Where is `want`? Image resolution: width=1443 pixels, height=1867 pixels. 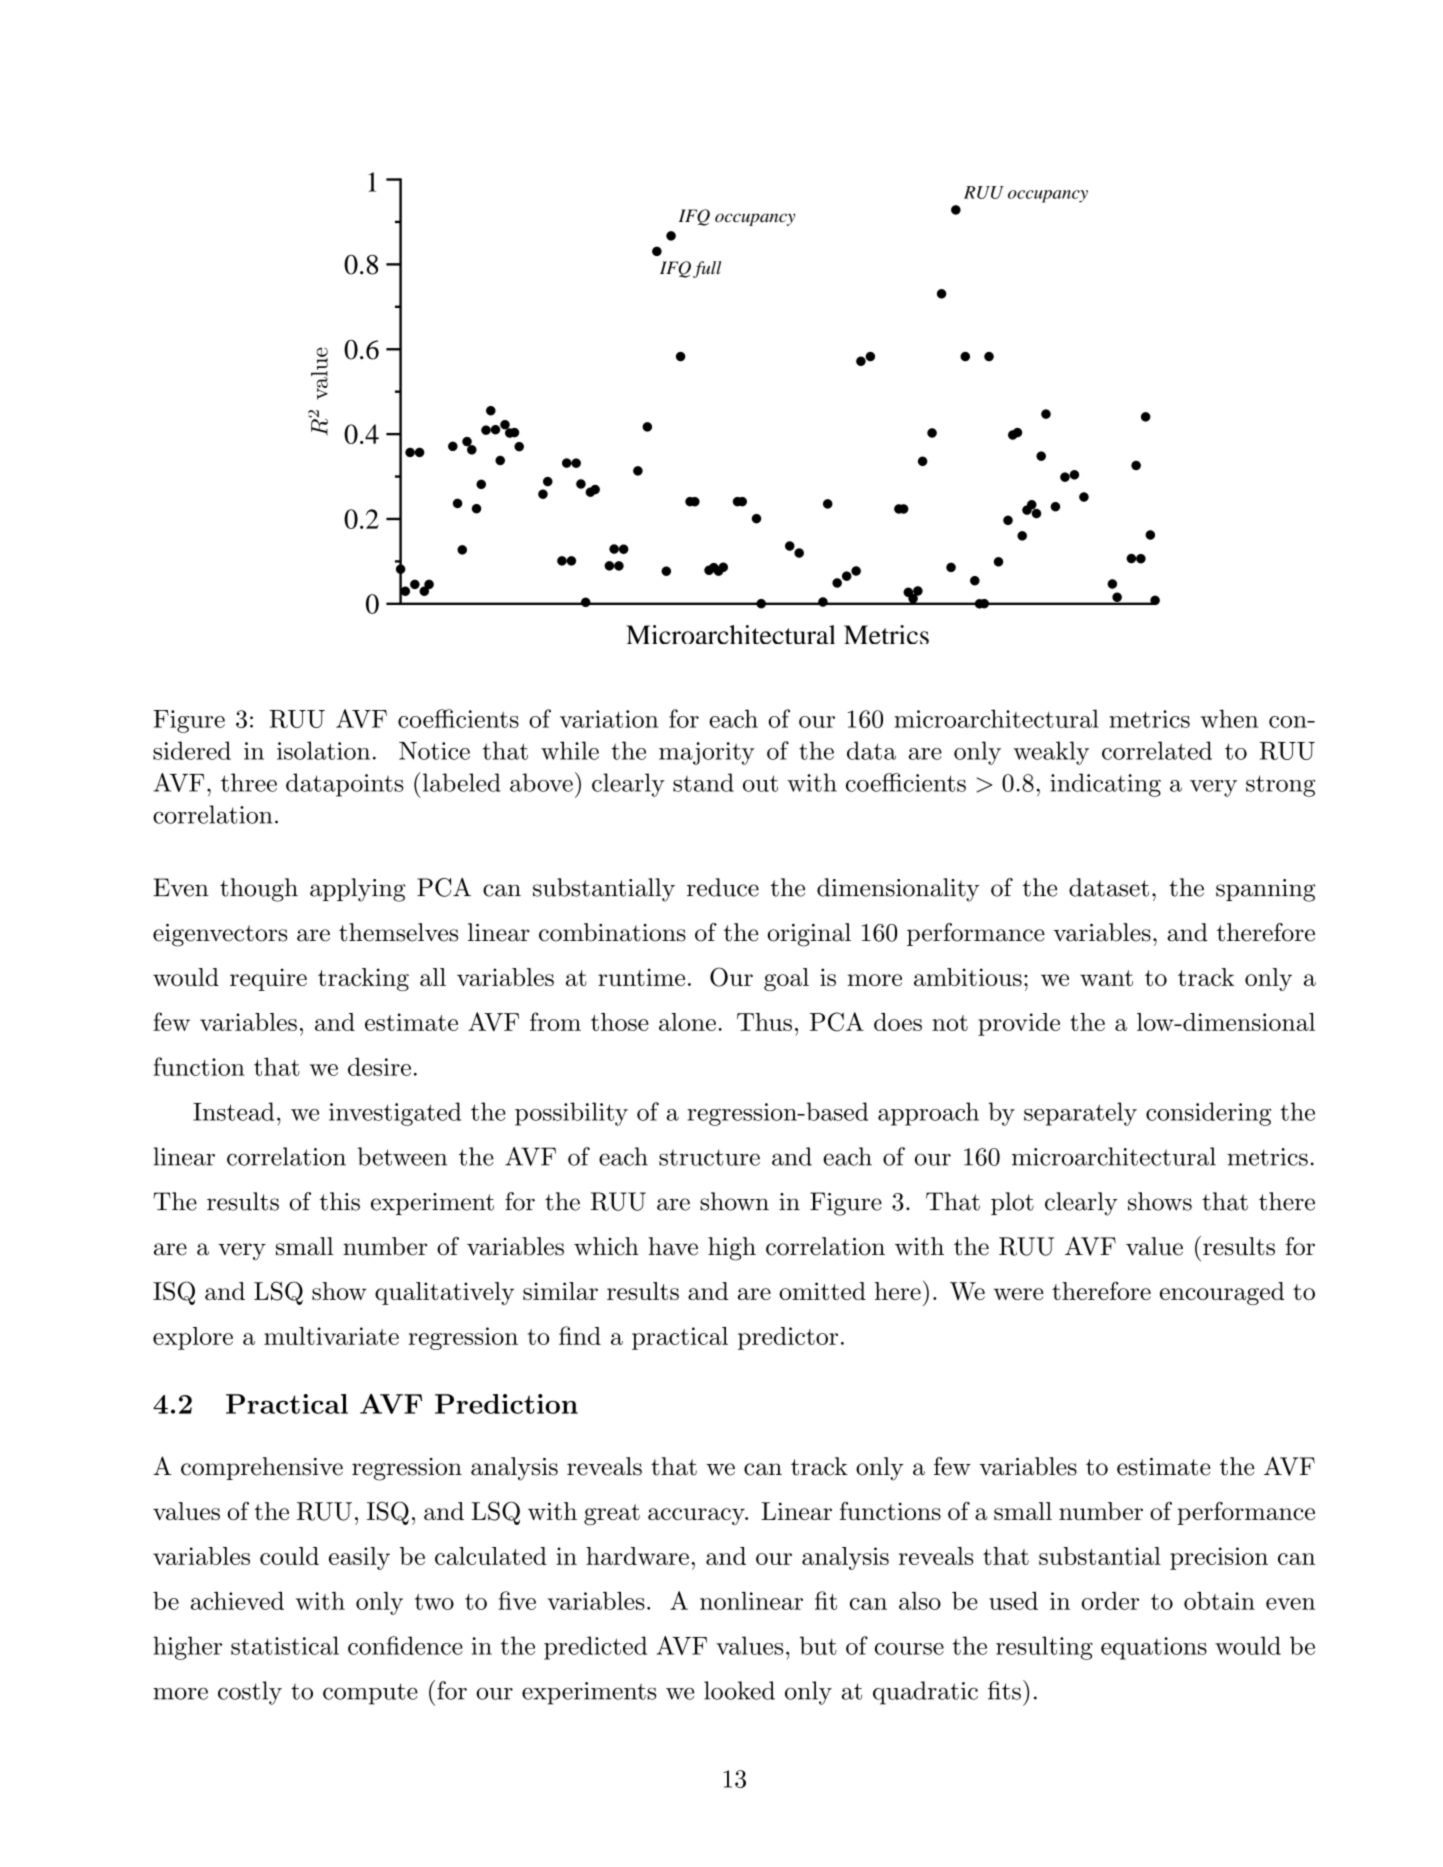 want is located at coordinates (1106, 978).
